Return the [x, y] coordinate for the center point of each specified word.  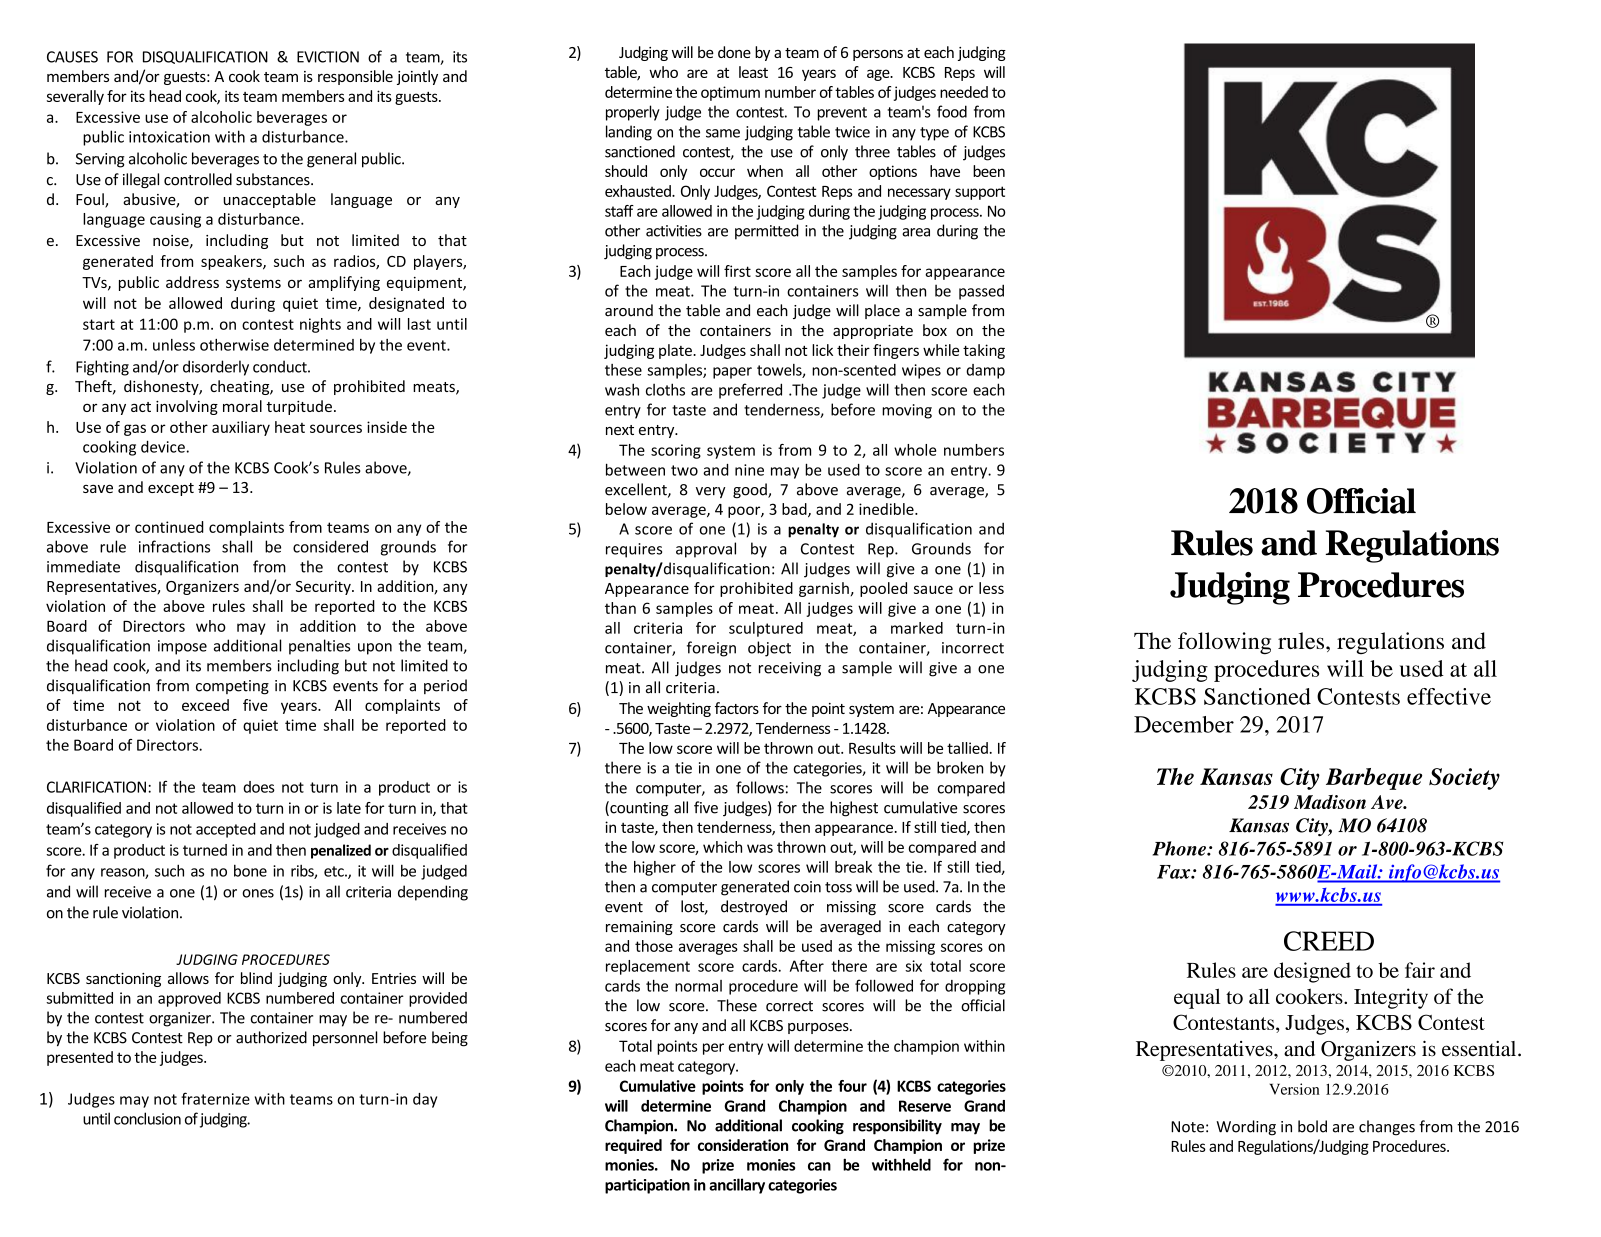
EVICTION [328, 57]
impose [182, 647]
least [753, 72]
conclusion [147, 1118]
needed [964, 92]
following [1224, 643]
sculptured [766, 629]
